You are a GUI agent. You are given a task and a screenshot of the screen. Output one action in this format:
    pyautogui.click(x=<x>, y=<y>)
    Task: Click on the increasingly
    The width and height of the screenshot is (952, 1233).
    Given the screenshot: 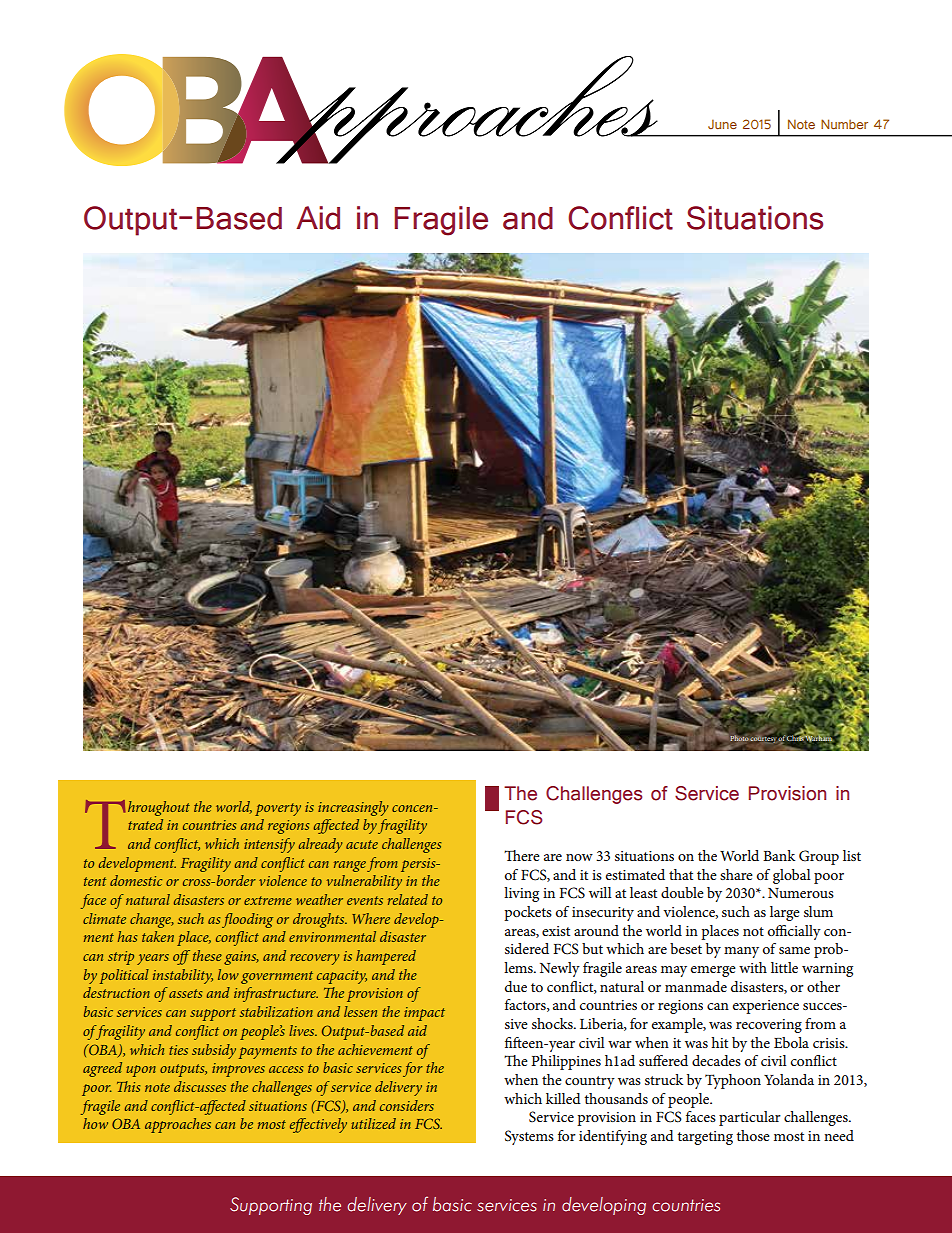 What is the action you would take?
    pyautogui.click(x=353, y=808)
